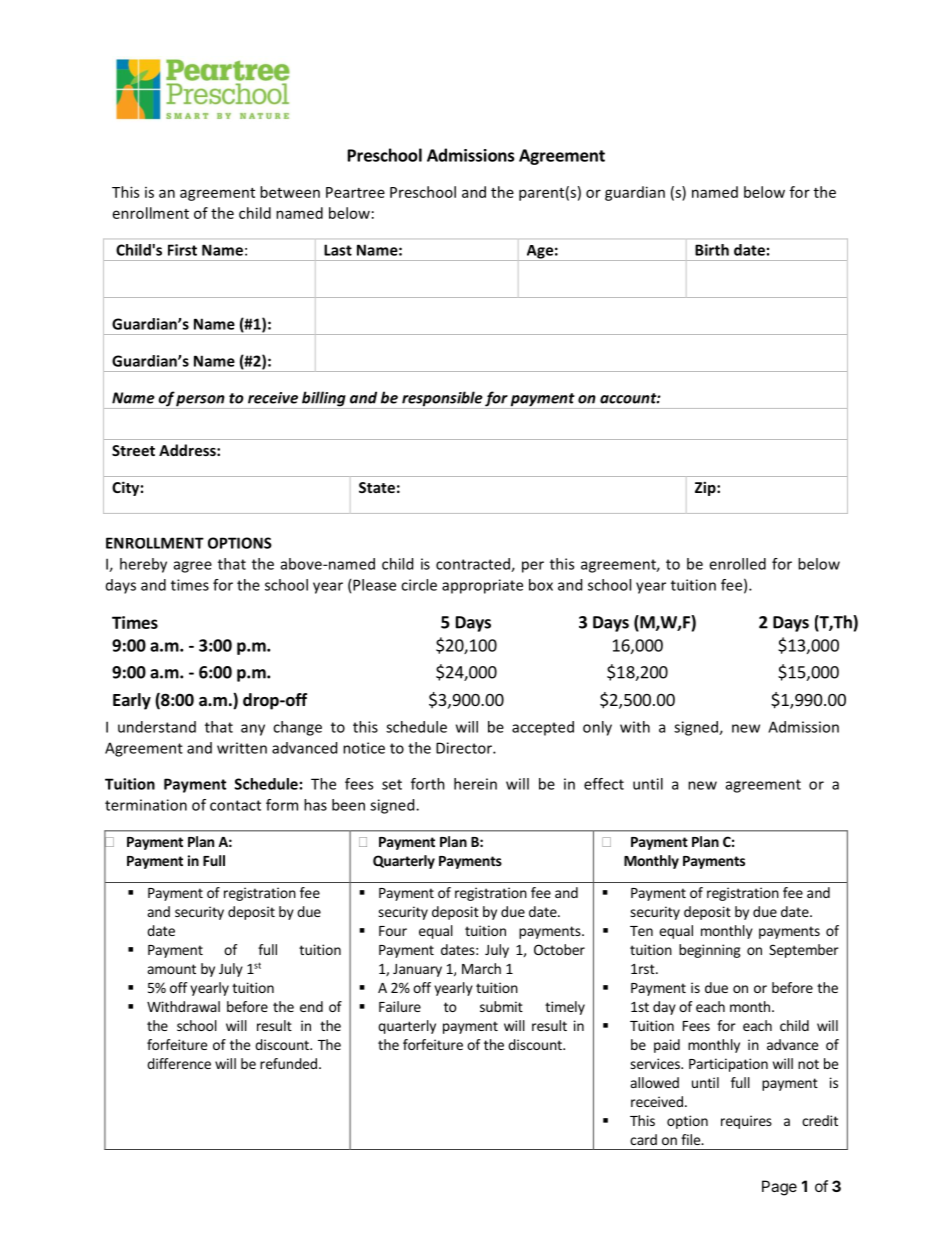  I want to click on requires, so click(746, 1122).
